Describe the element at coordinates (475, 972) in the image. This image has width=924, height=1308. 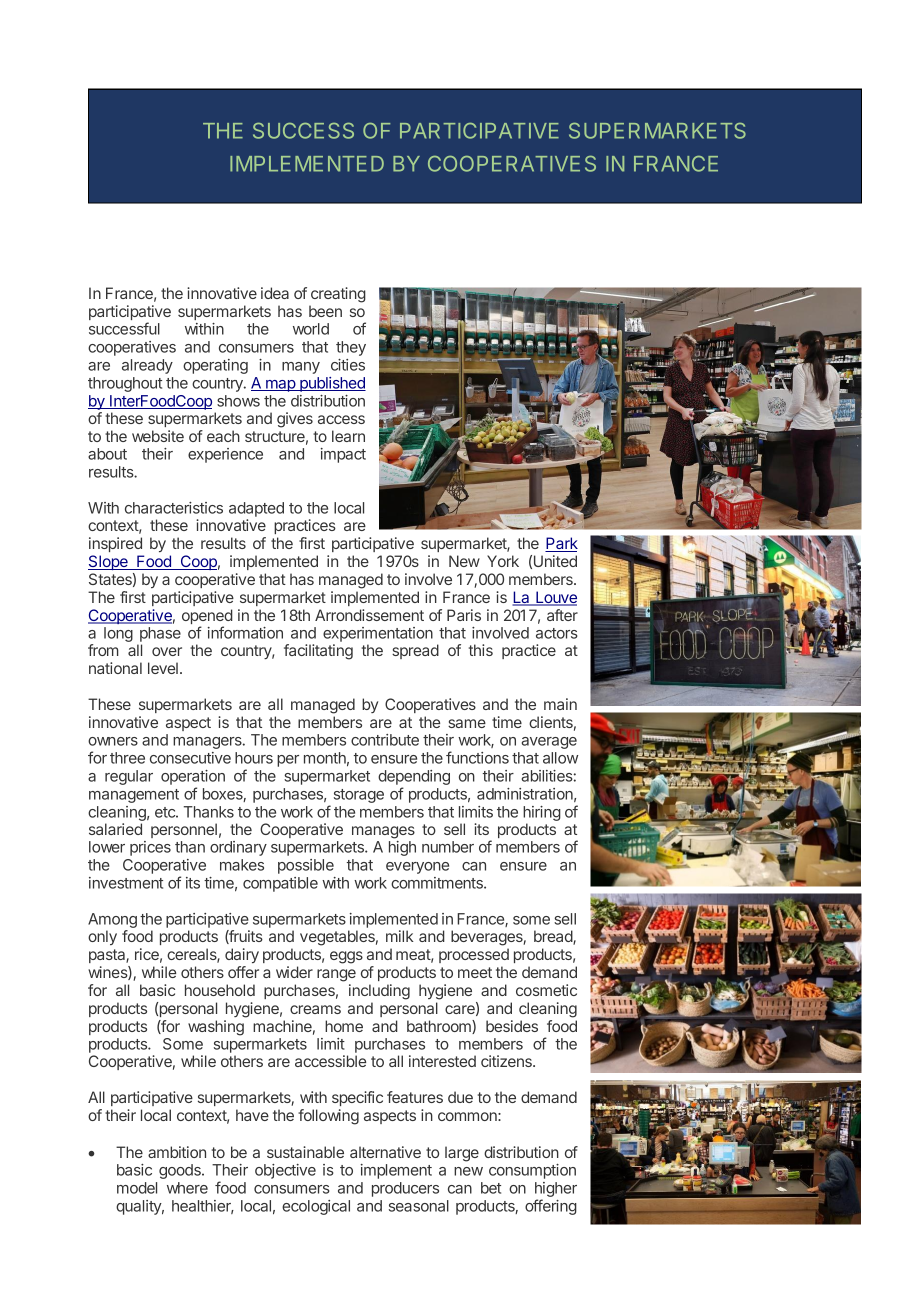
I see `meet` at that location.
